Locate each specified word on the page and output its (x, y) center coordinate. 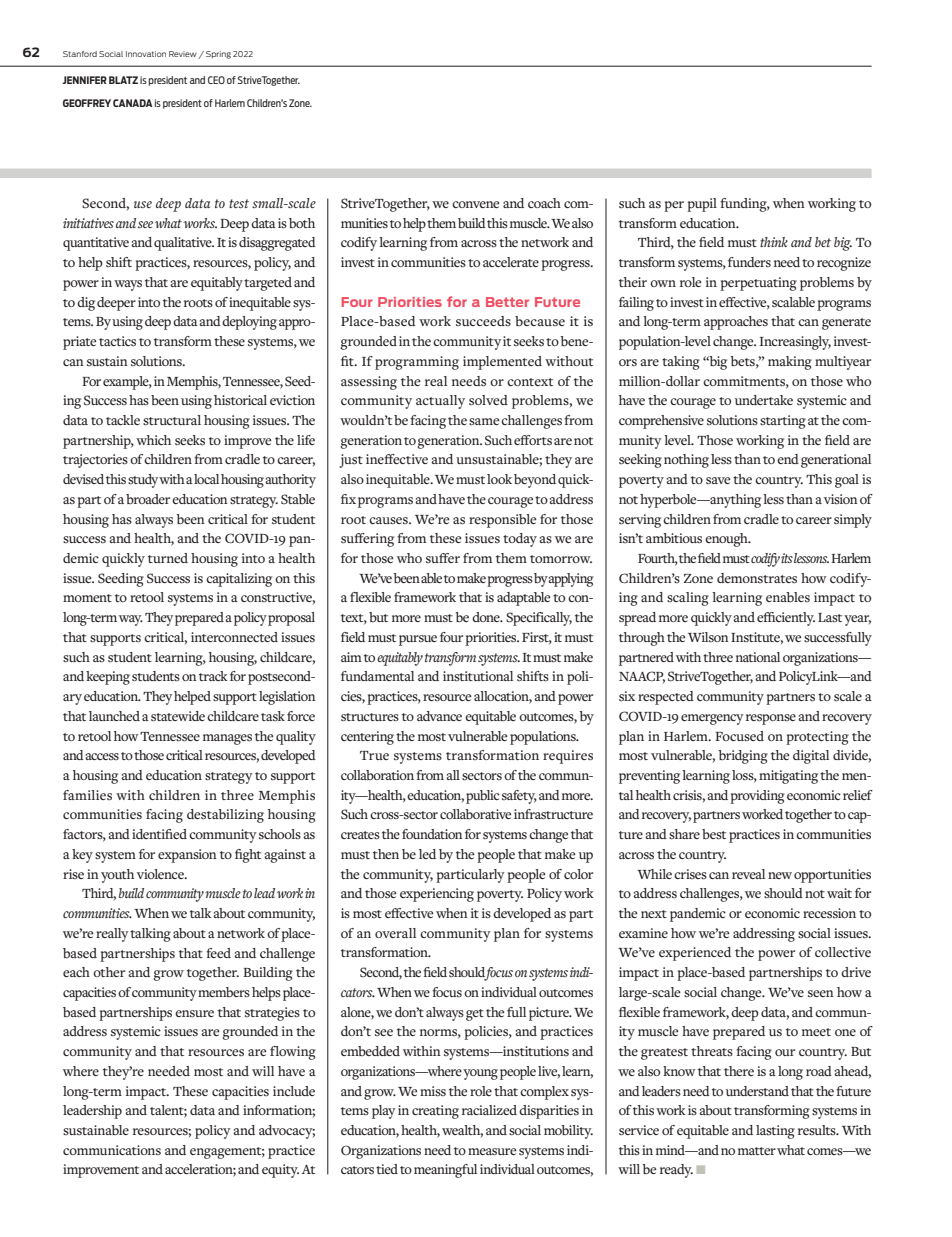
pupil (702, 205)
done (487, 617)
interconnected (234, 637)
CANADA (133, 103)
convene (476, 204)
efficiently (786, 619)
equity (280, 1171)
